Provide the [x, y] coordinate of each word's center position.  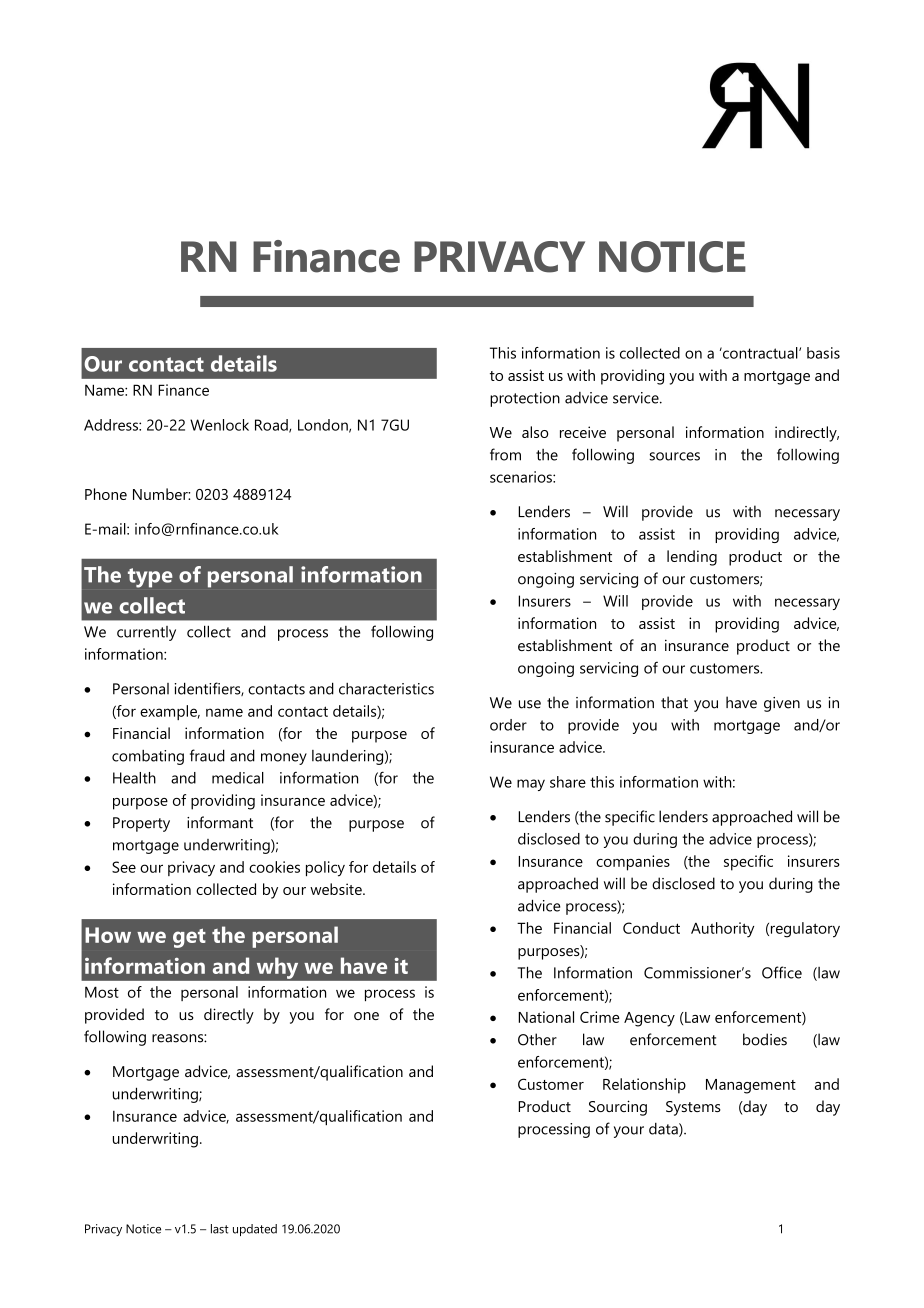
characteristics [386, 689]
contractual [760, 353]
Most [102, 992]
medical [238, 778]
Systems [693, 1108]
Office [782, 972]
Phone [106, 494]
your [629, 1132]
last [220, 1229]
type [150, 578]
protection [525, 399]
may [531, 785]
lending [692, 558]
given [782, 704]
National [546, 1017]
